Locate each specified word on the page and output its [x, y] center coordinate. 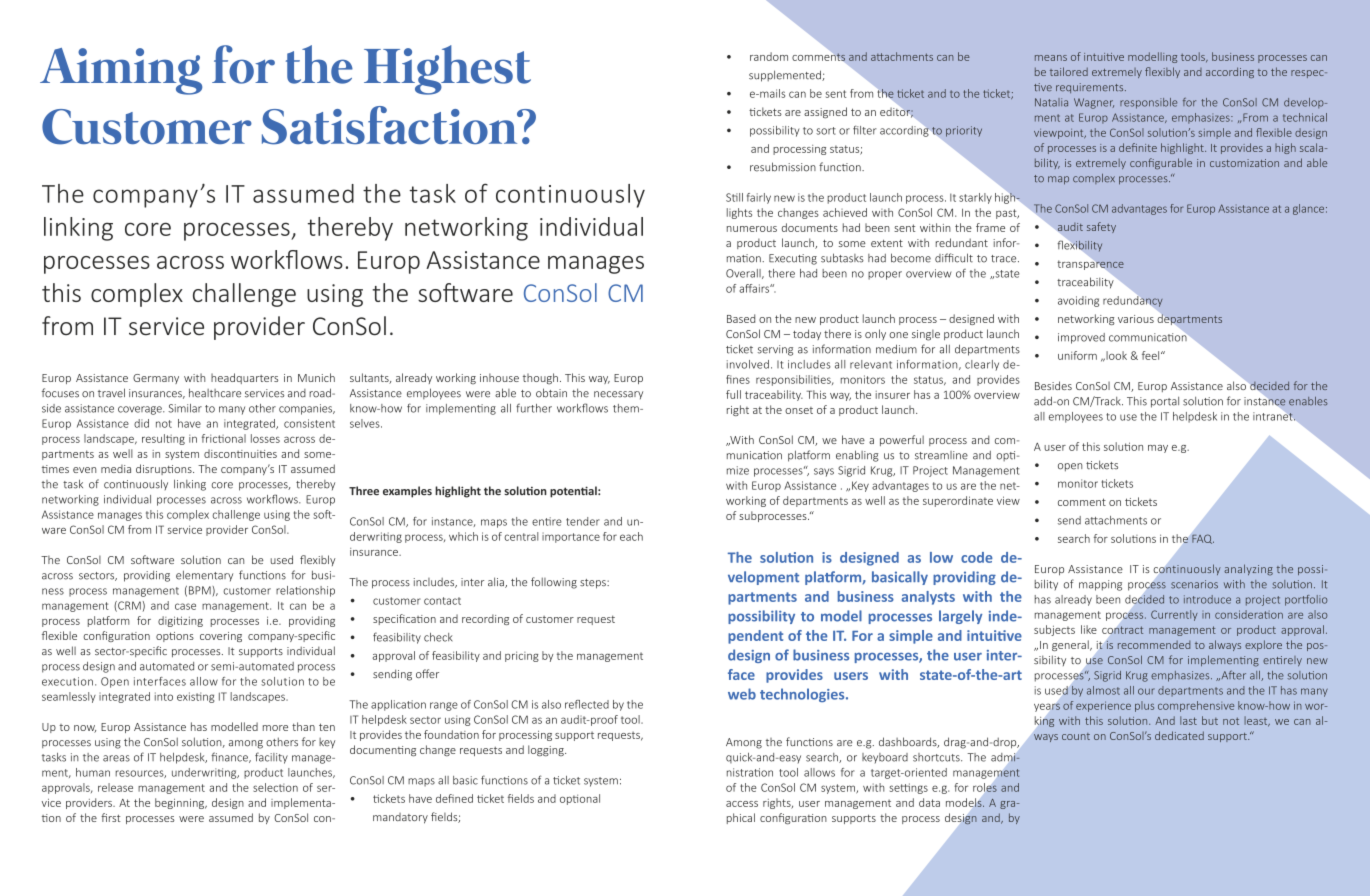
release [115, 787]
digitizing [180, 621]
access [742, 804]
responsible [1148, 103]
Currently [1174, 615]
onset [799, 410]
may [1158, 449]
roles [985, 787]
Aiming [121, 71]
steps [594, 584]
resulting [163, 439]
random [769, 56]
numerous [752, 229]
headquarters [244, 378]
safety [1101, 227]
